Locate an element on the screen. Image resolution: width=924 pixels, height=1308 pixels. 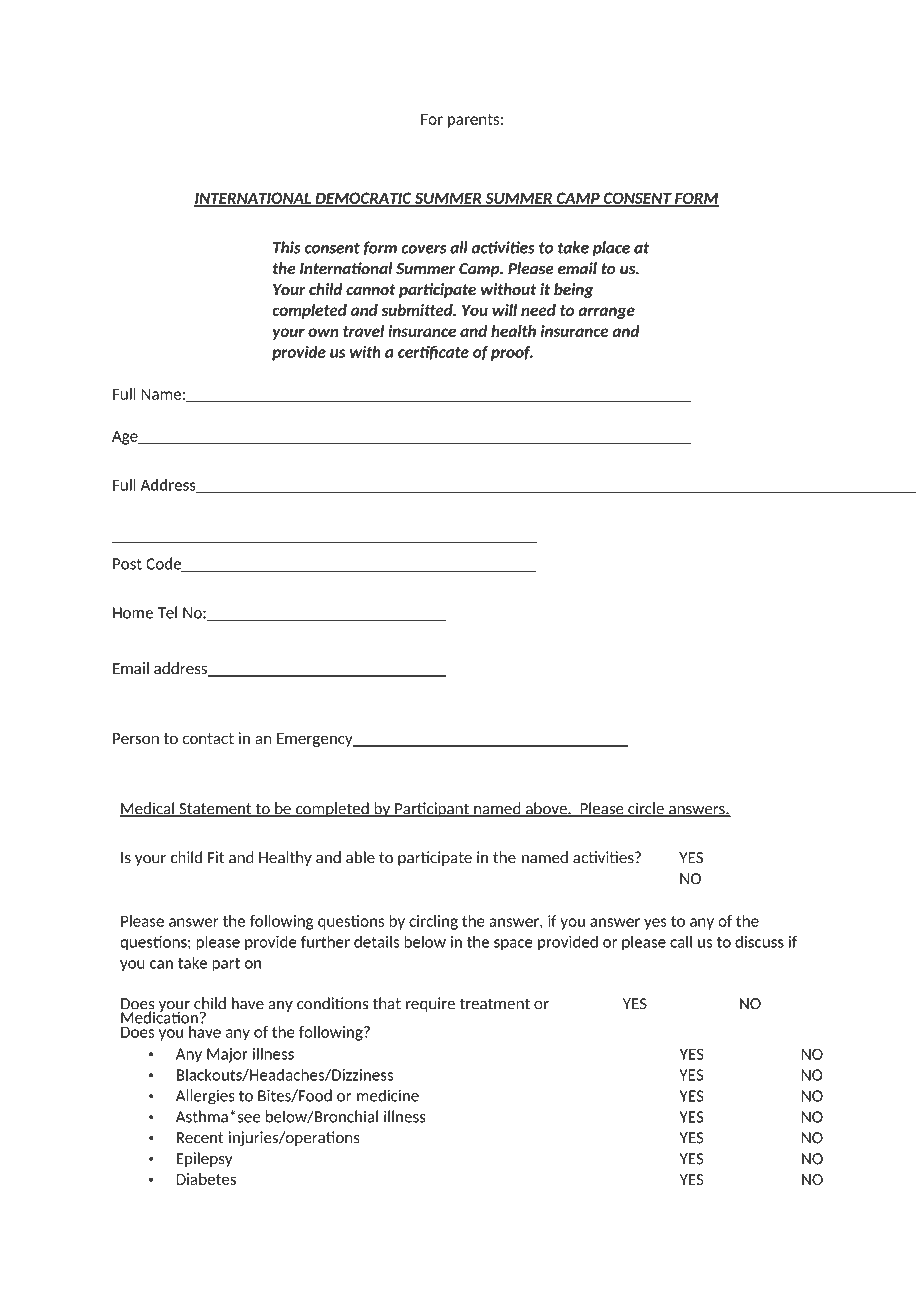
covers is located at coordinates (423, 249).
